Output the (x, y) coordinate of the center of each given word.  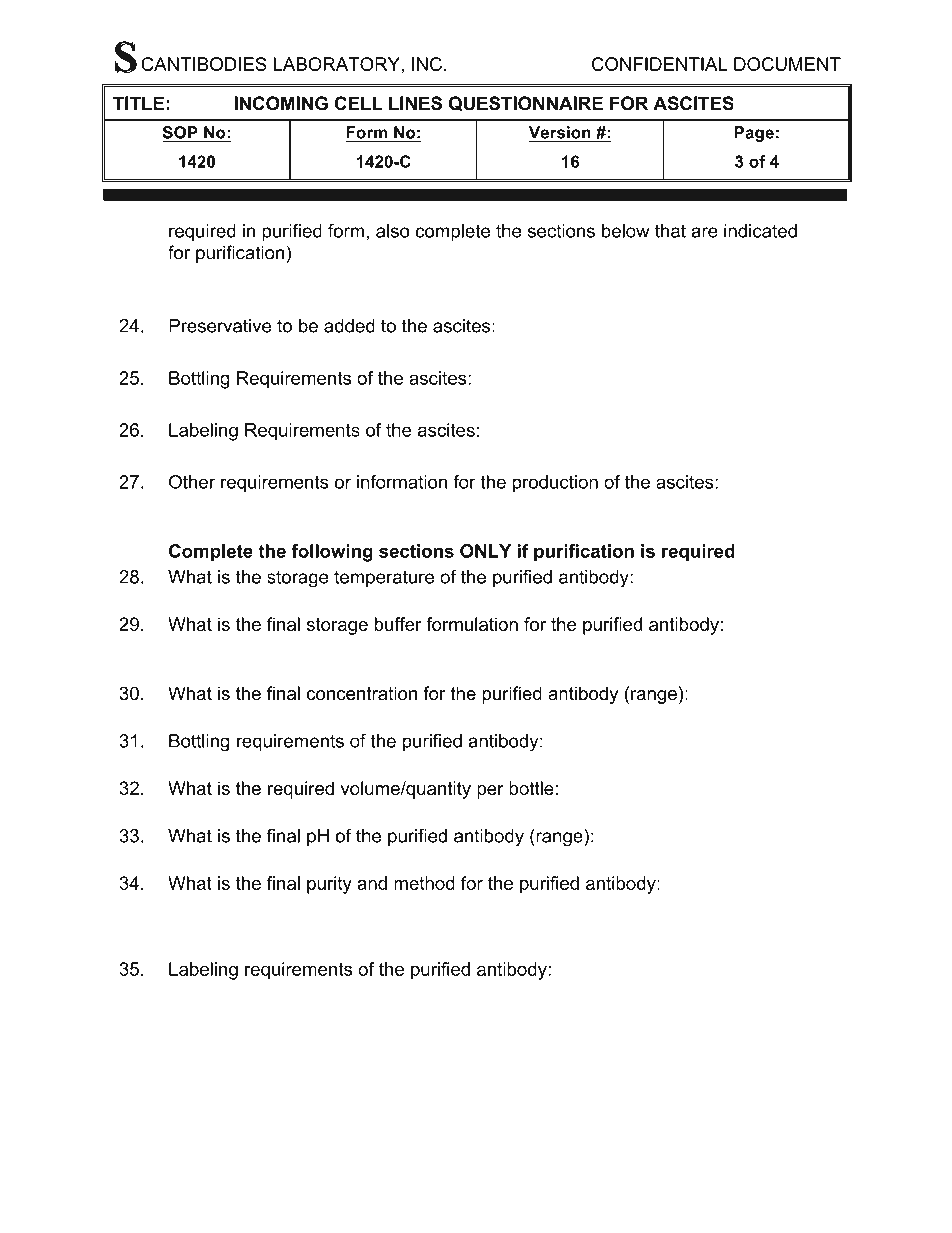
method (424, 883)
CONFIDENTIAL (659, 64)
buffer (398, 624)
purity (329, 885)
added (349, 326)
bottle (531, 788)
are (705, 232)
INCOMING (281, 103)
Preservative (220, 326)
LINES (415, 103)
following (332, 553)
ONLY (485, 551)
